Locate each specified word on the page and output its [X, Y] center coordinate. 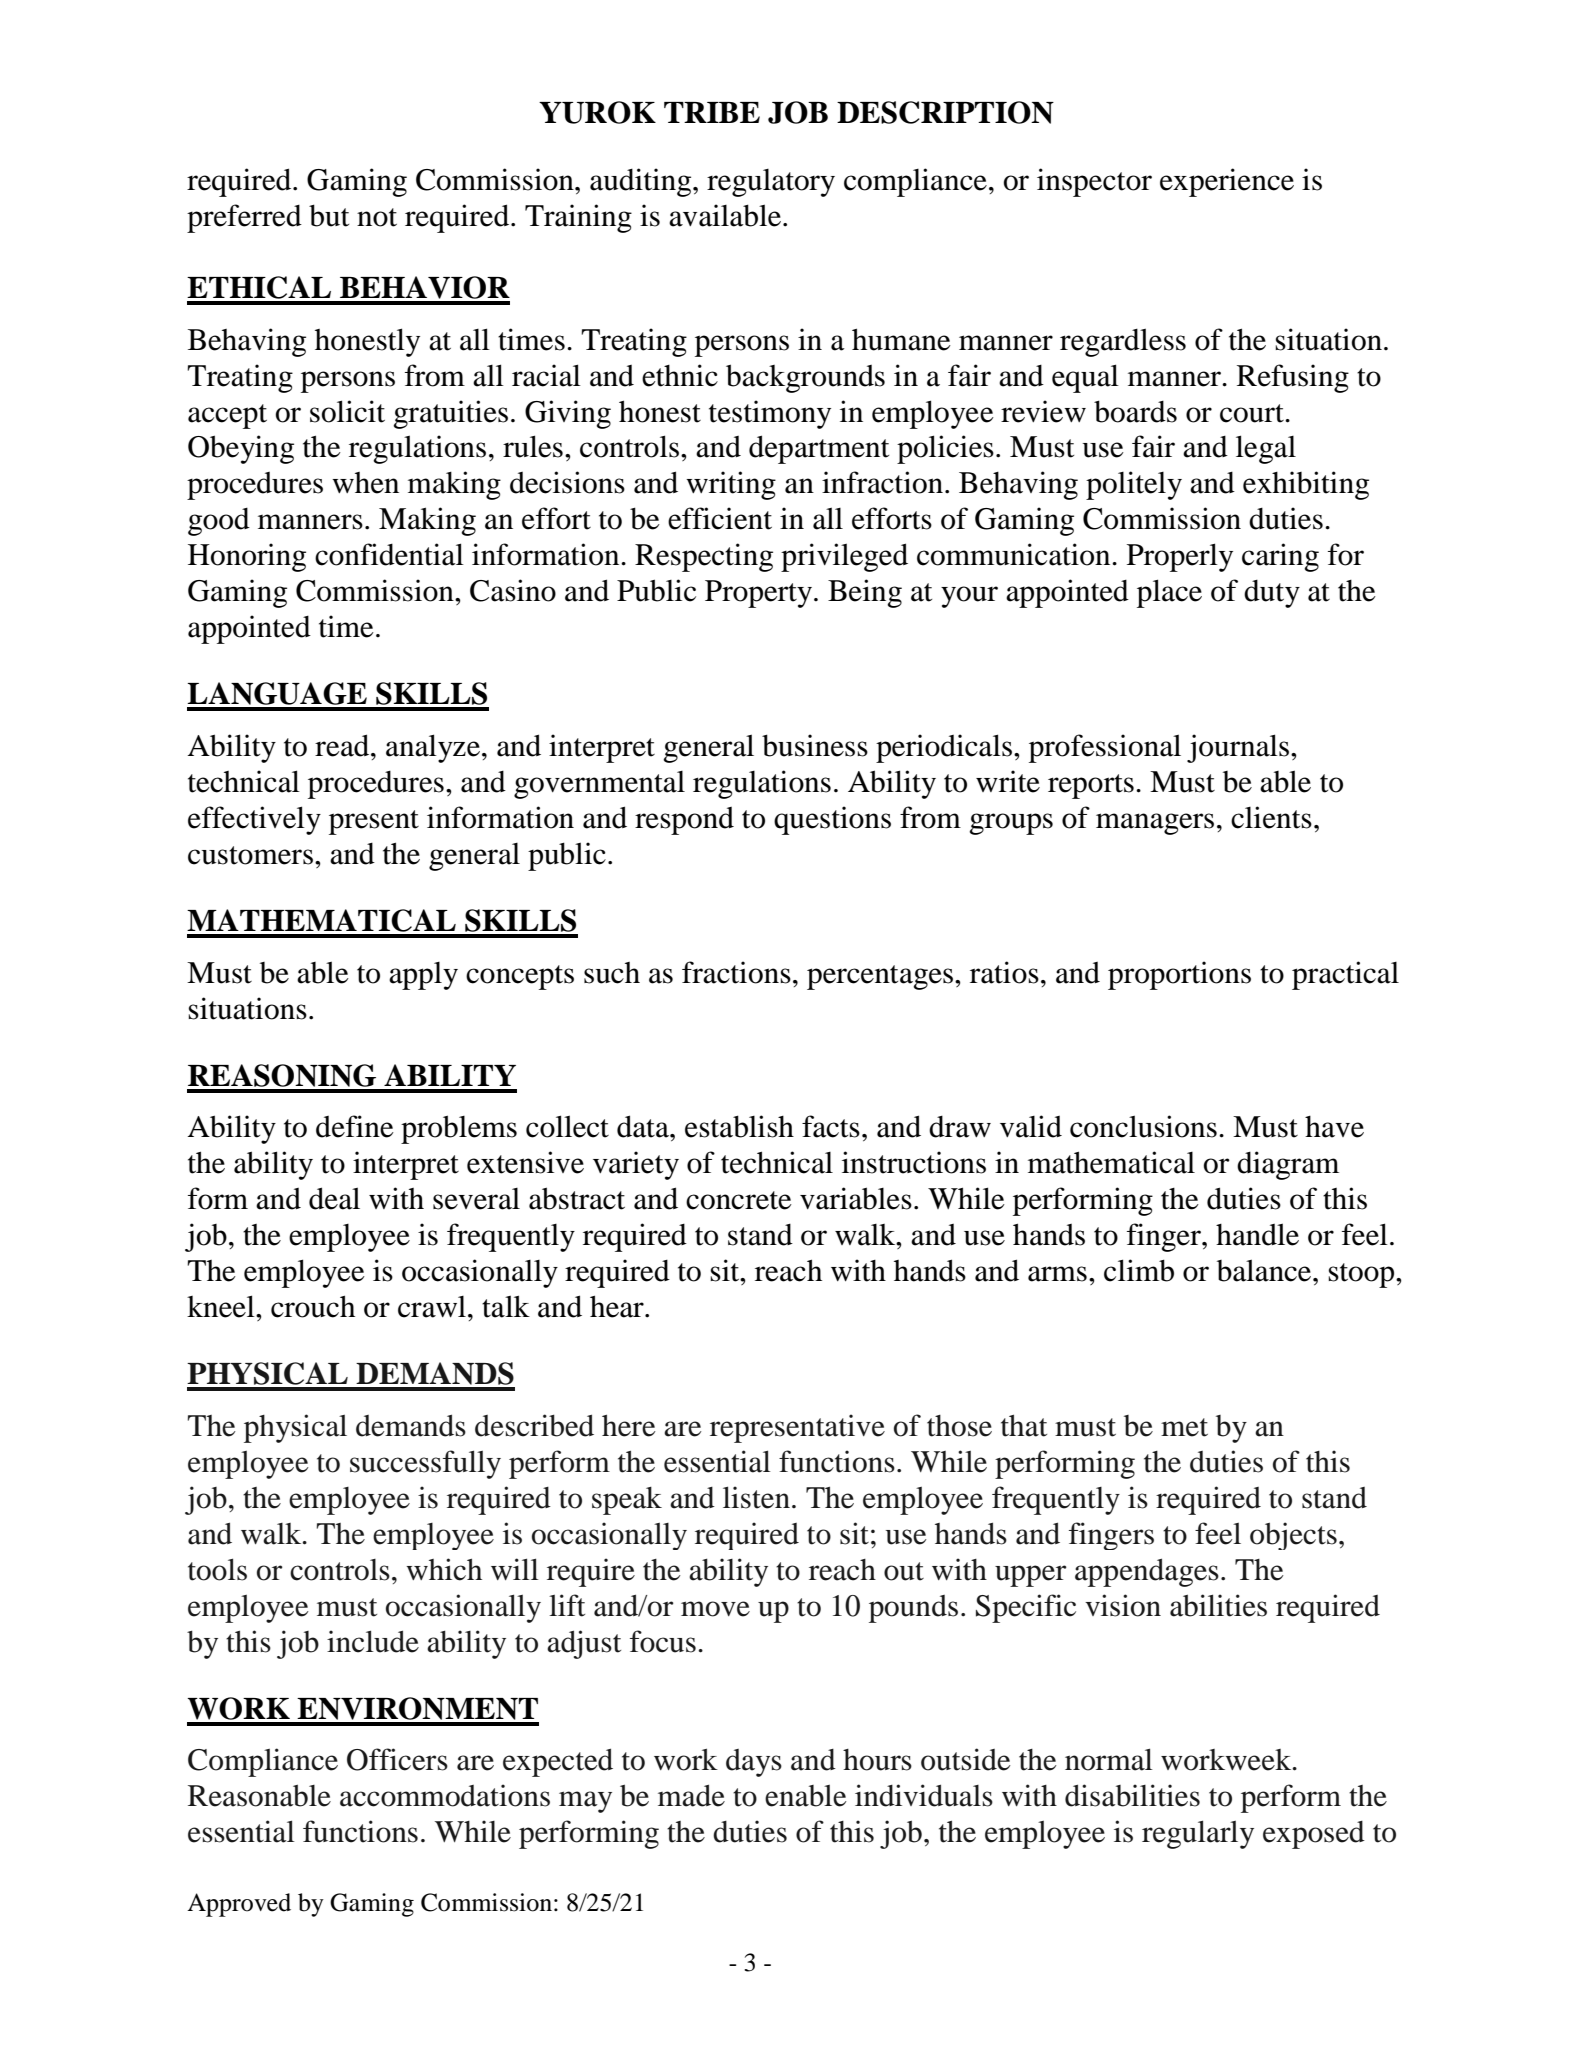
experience [1227, 182]
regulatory [771, 183]
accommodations [445, 1795]
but [329, 215]
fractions [736, 972]
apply [423, 976]
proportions [1179, 975]
